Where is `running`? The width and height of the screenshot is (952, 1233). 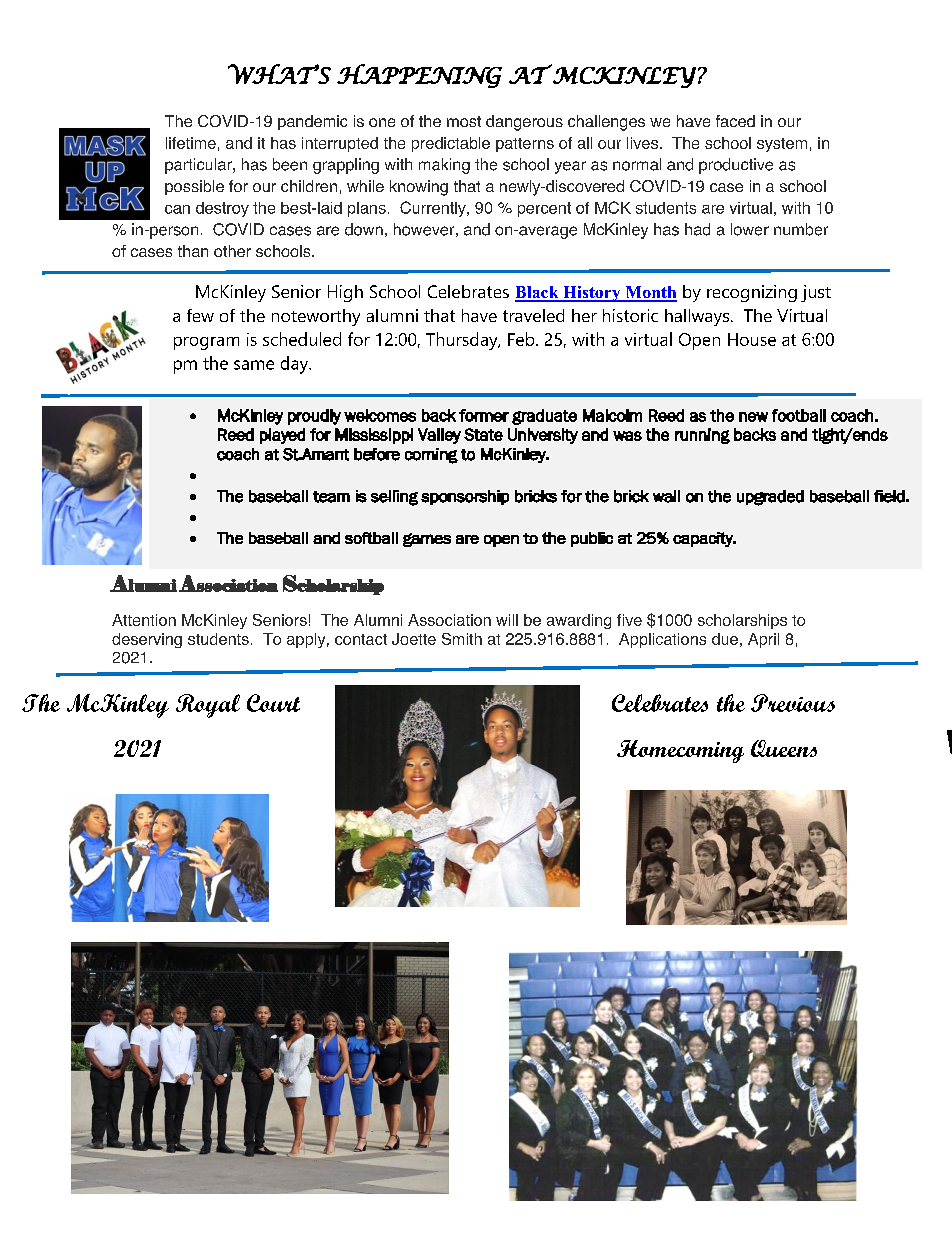 running is located at coordinates (702, 436).
